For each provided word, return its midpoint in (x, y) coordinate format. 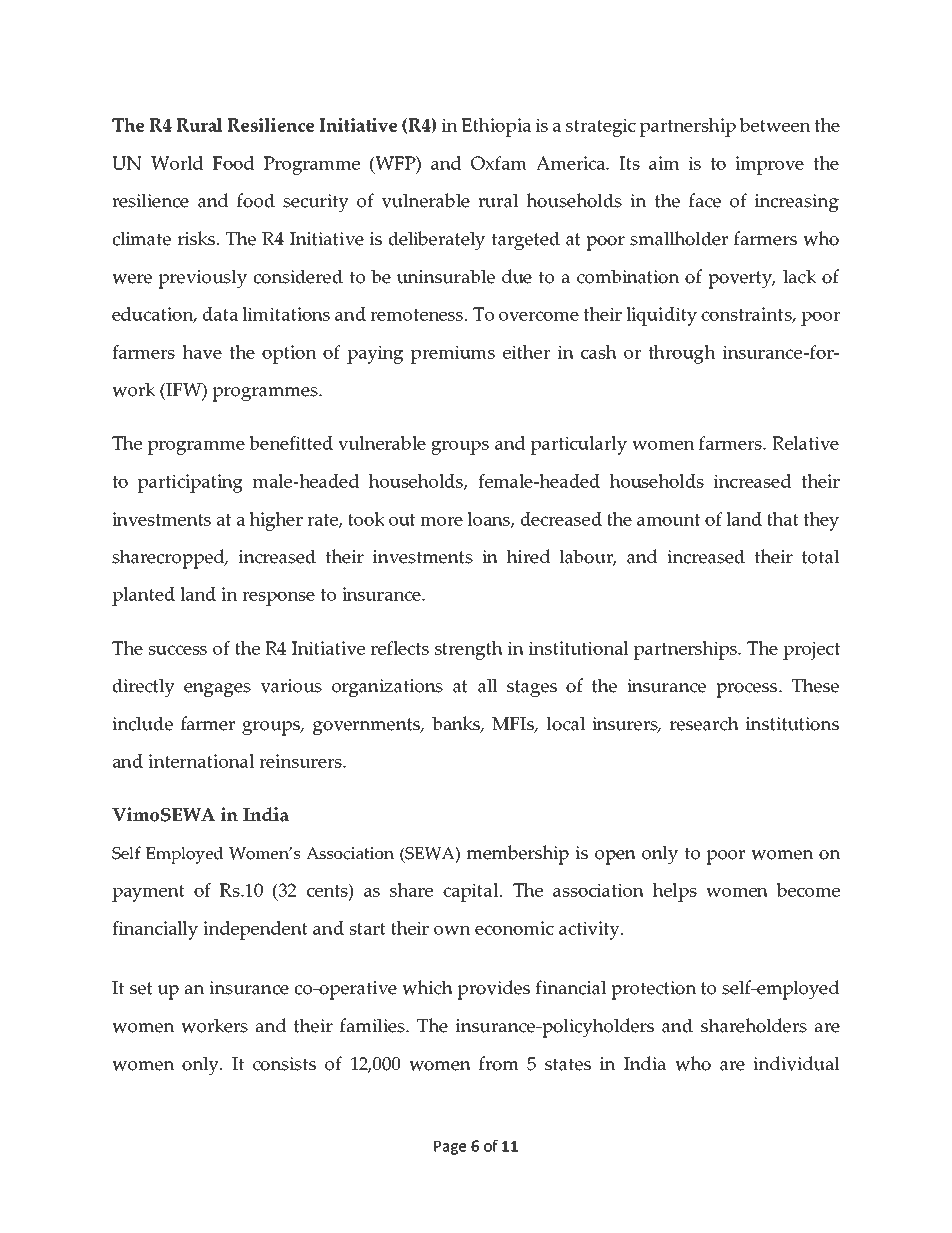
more (441, 521)
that (783, 519)
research (704, 723)
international (201, 761)
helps (675, 892)
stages (532, 689)
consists (284, 1064)
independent (255, 930)
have (202, 352)
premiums (453, 354)
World (177, 163)
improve (769, 165)
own (452, 930)
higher (276, 521)
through (681, 354)
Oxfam (499, 163)
